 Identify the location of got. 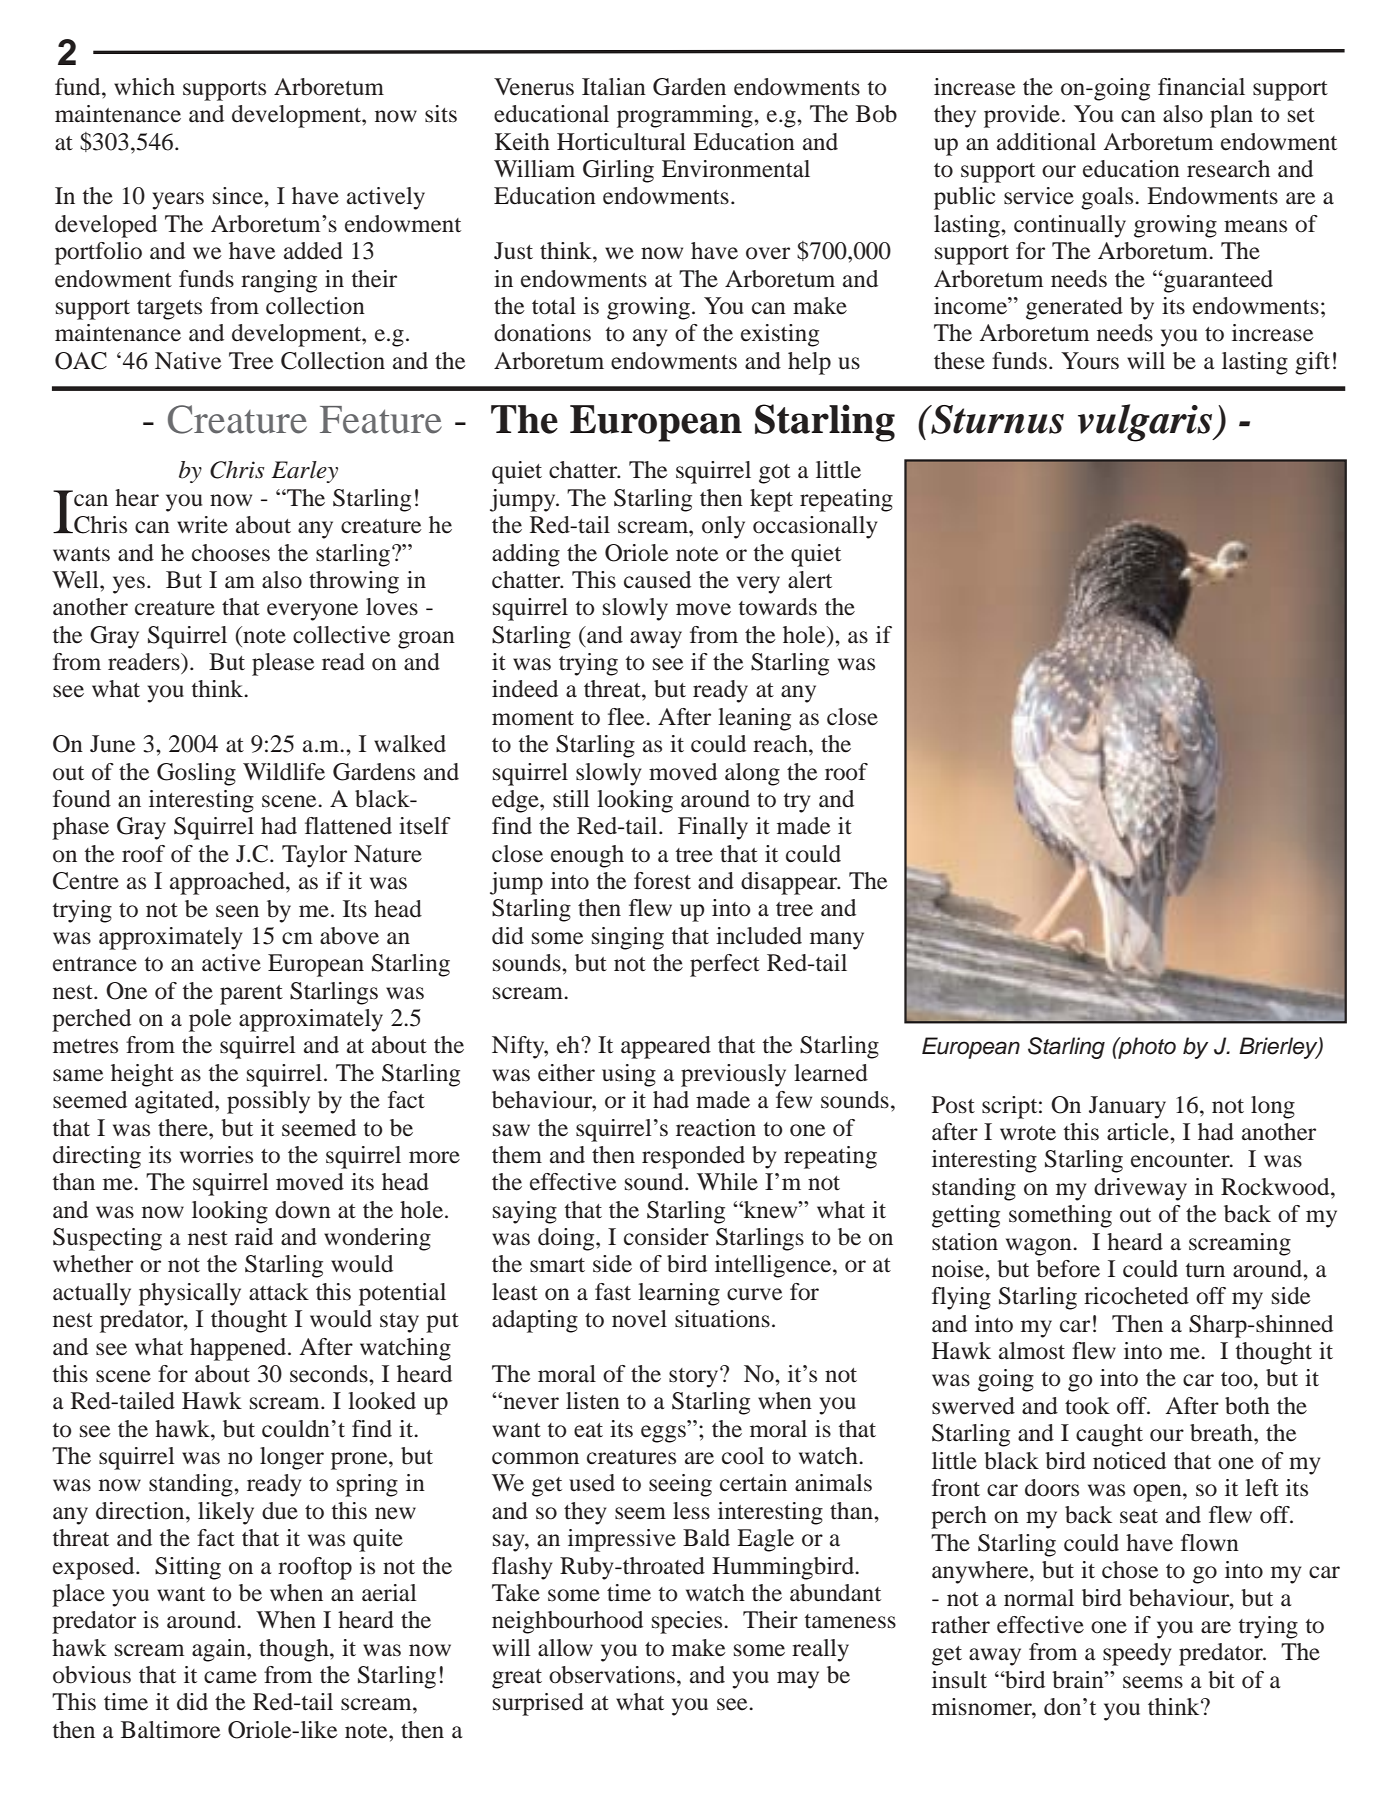
(774, 474).
